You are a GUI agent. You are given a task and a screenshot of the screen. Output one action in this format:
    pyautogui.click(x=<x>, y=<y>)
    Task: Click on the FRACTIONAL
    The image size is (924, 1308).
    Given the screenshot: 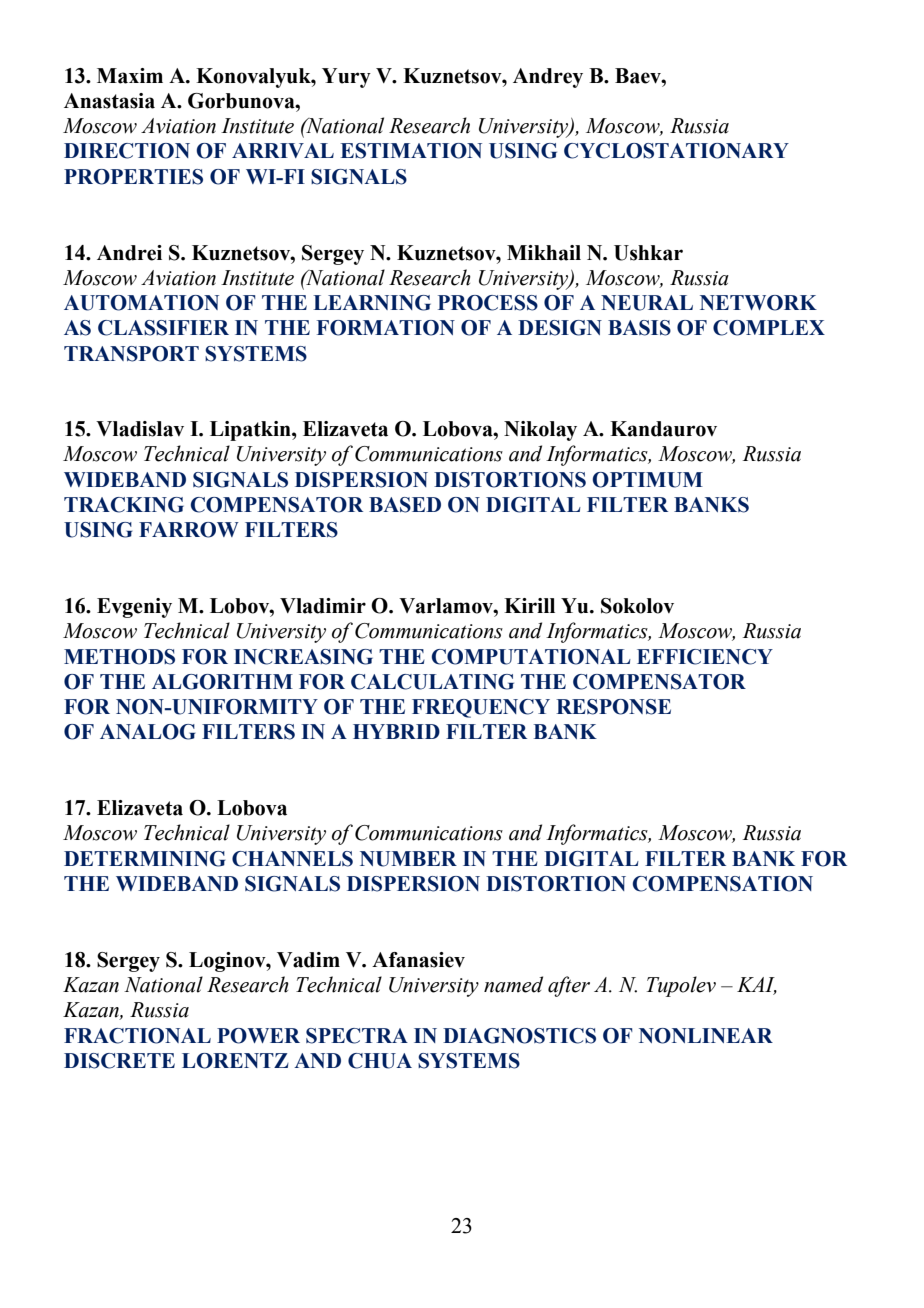 What is the action you would take?
    pyautogui.click(x=137, y=1036)
